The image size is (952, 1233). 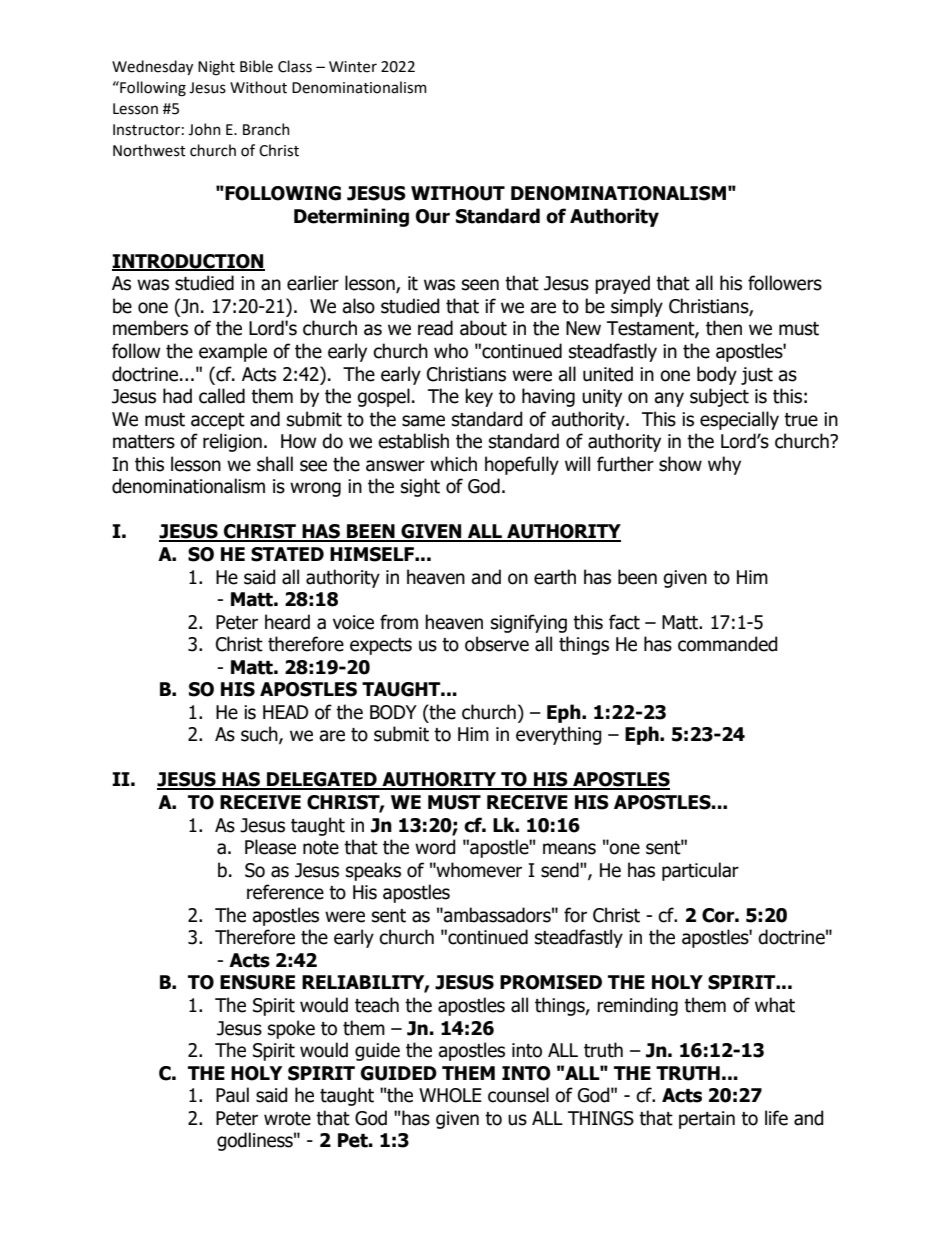 What do you see at coordinates (216, 68) in the screenshot?
I see `Night` at bounding box center [216, 68].
